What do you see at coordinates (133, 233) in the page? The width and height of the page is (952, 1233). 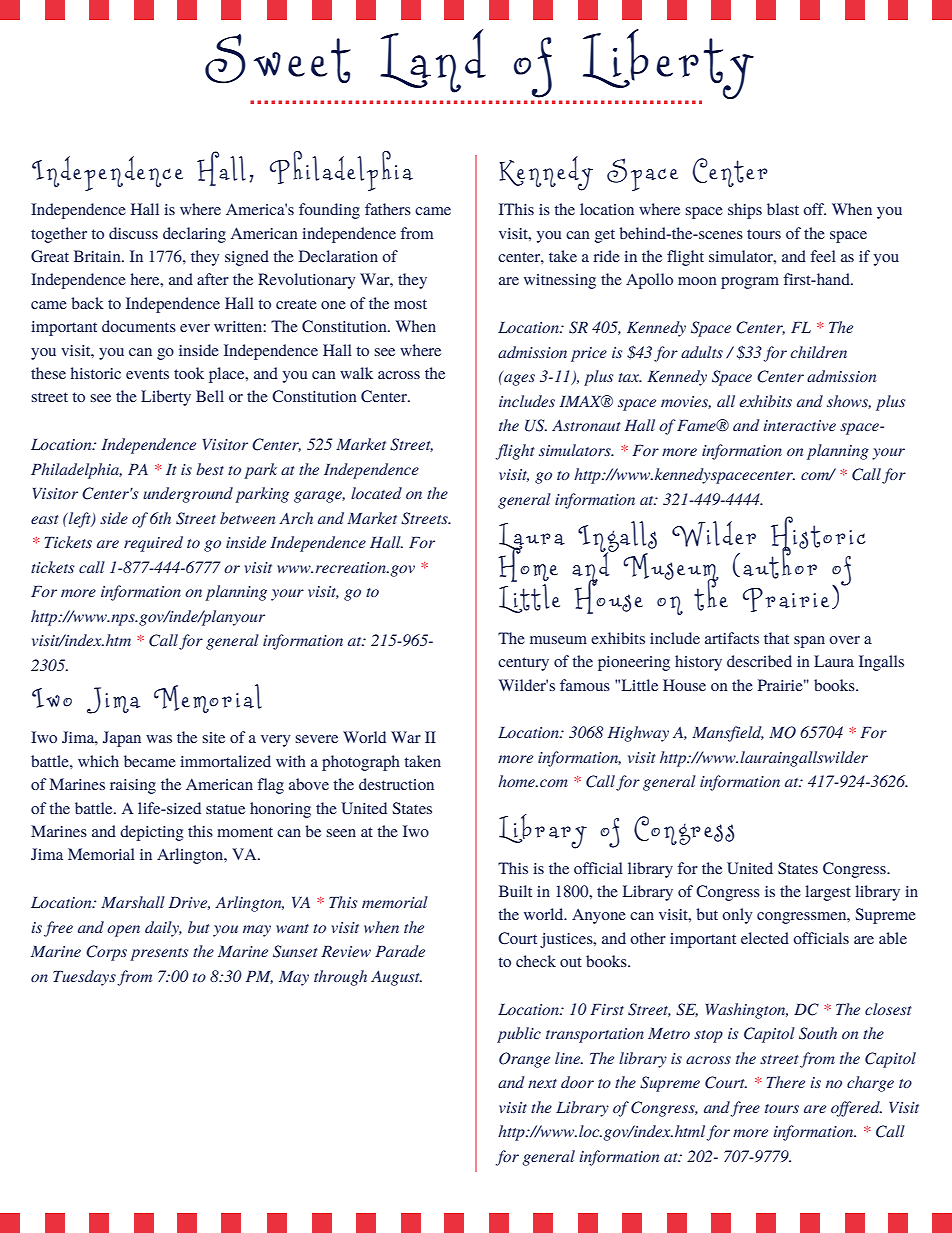 I see `discuss` at bounding box center [133, 233].
